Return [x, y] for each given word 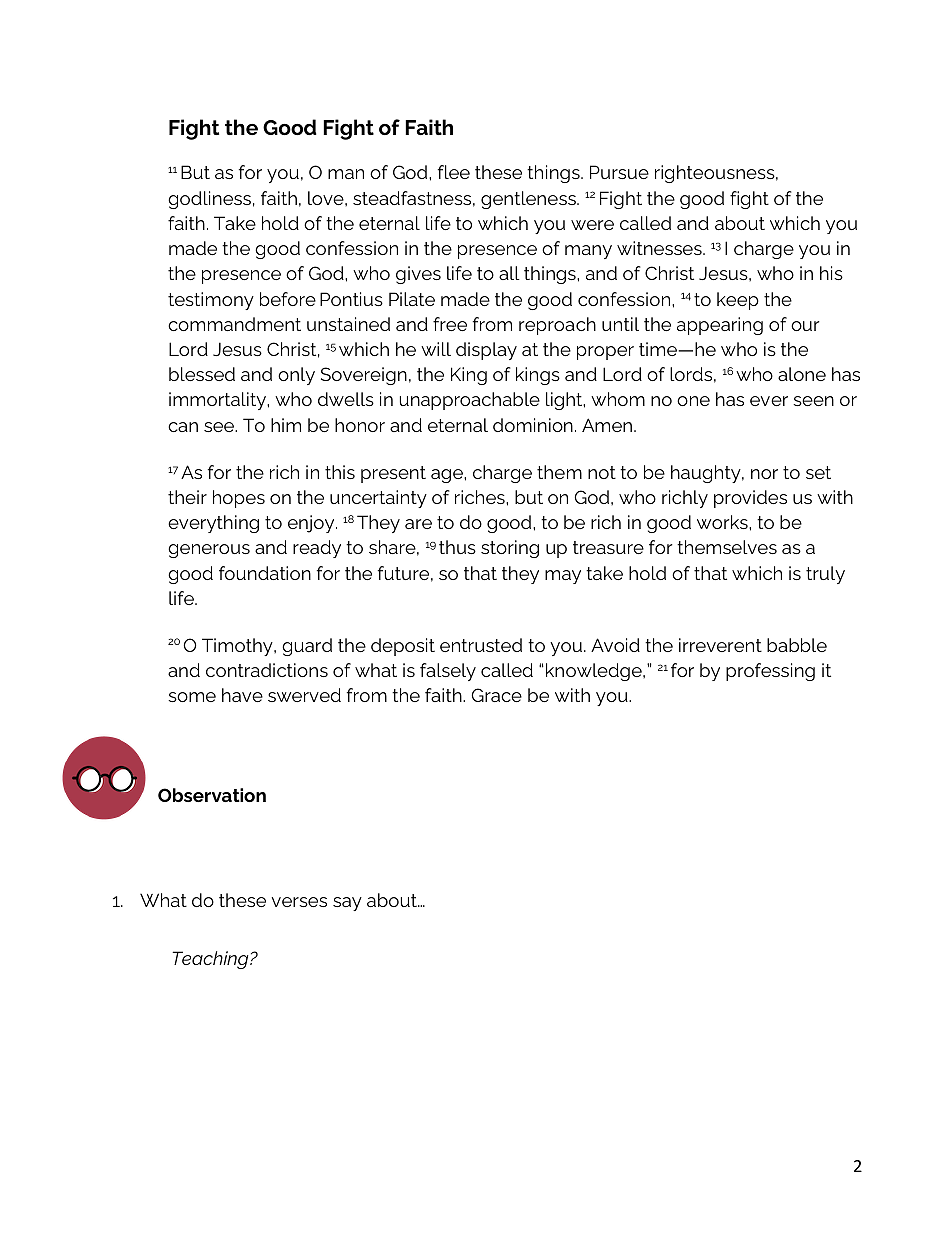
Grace [496, 695]
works [723, 522]
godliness [209, 200]
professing [770, 672]
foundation [265, 573]
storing [510, 549]
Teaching [211, 960]
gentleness [529, 200]
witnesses [660, 248]
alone [802, 374]
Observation [212, 795]
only [296, 376]
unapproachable [470, 401]
